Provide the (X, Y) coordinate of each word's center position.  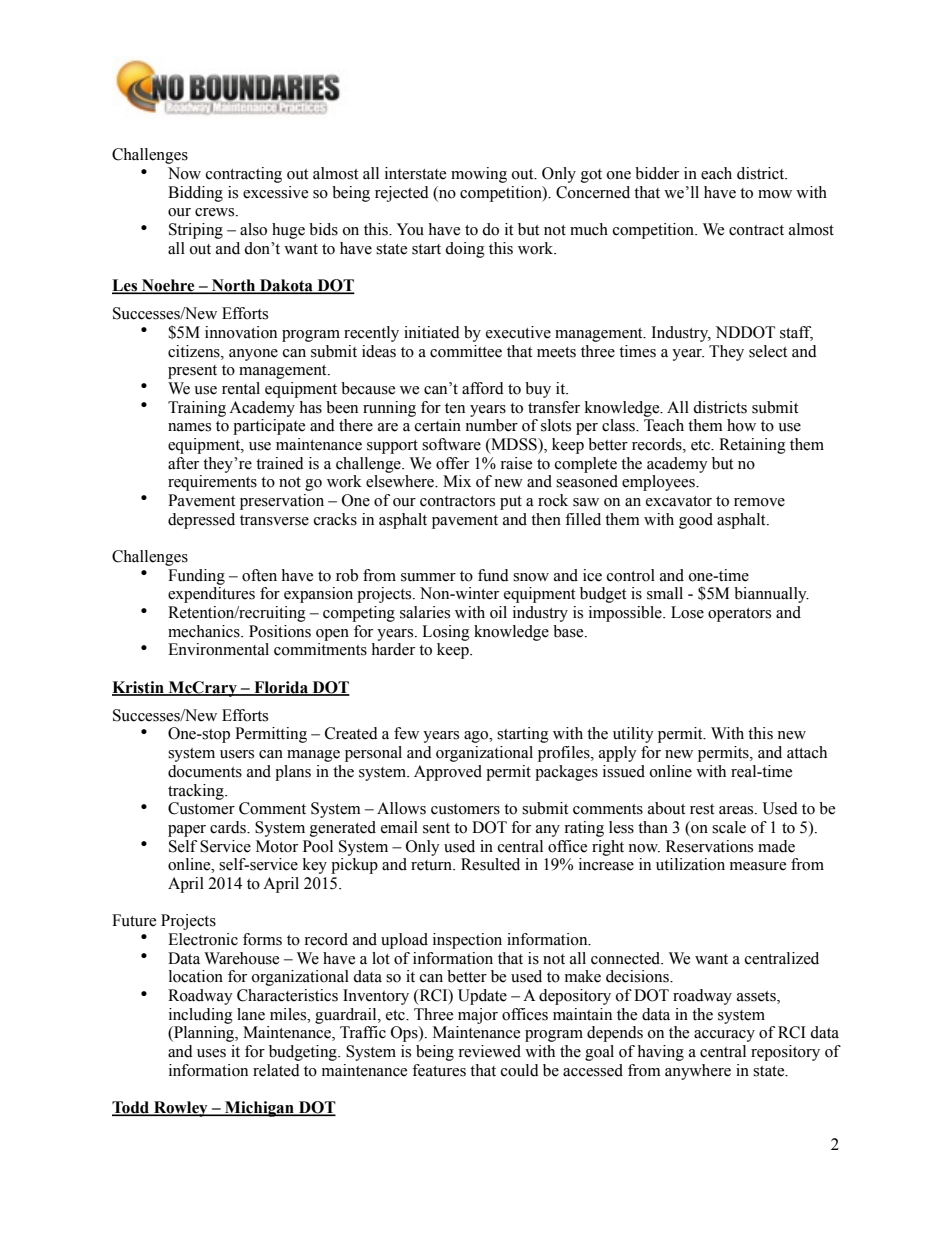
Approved (448, 773)
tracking (197, 792)
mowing (479, 175)
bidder (657, 173)
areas (737, 810)
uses (211, 1053)
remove (759, 502)
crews (216, 212)
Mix (457, 481)
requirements (212, 483)
